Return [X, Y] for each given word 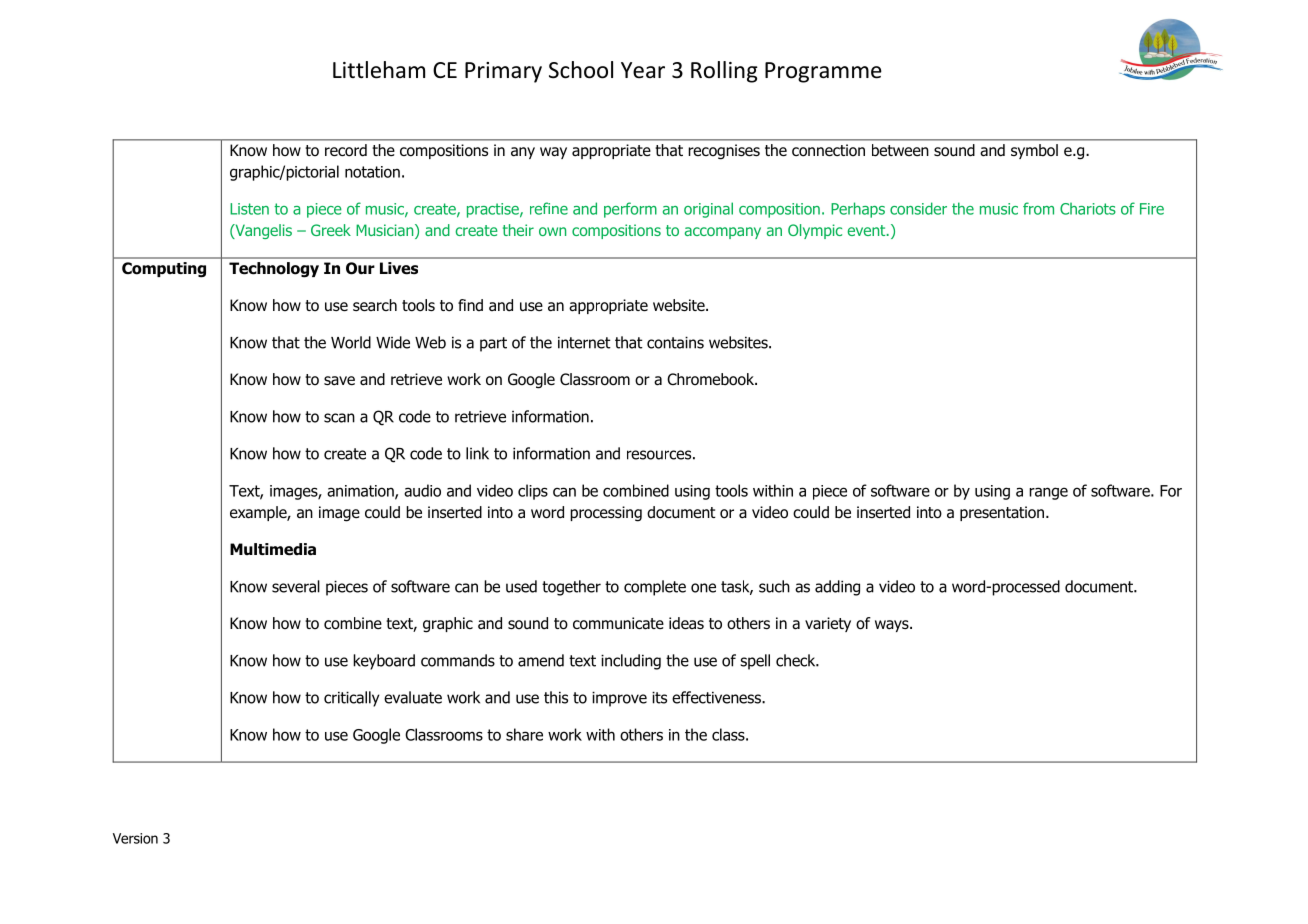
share [524, 734]
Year [643, 70]
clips [533, 492]
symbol [1034, 151]
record [346, 150]
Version [135, 838]
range [1048, 493]
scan [339, 418]
